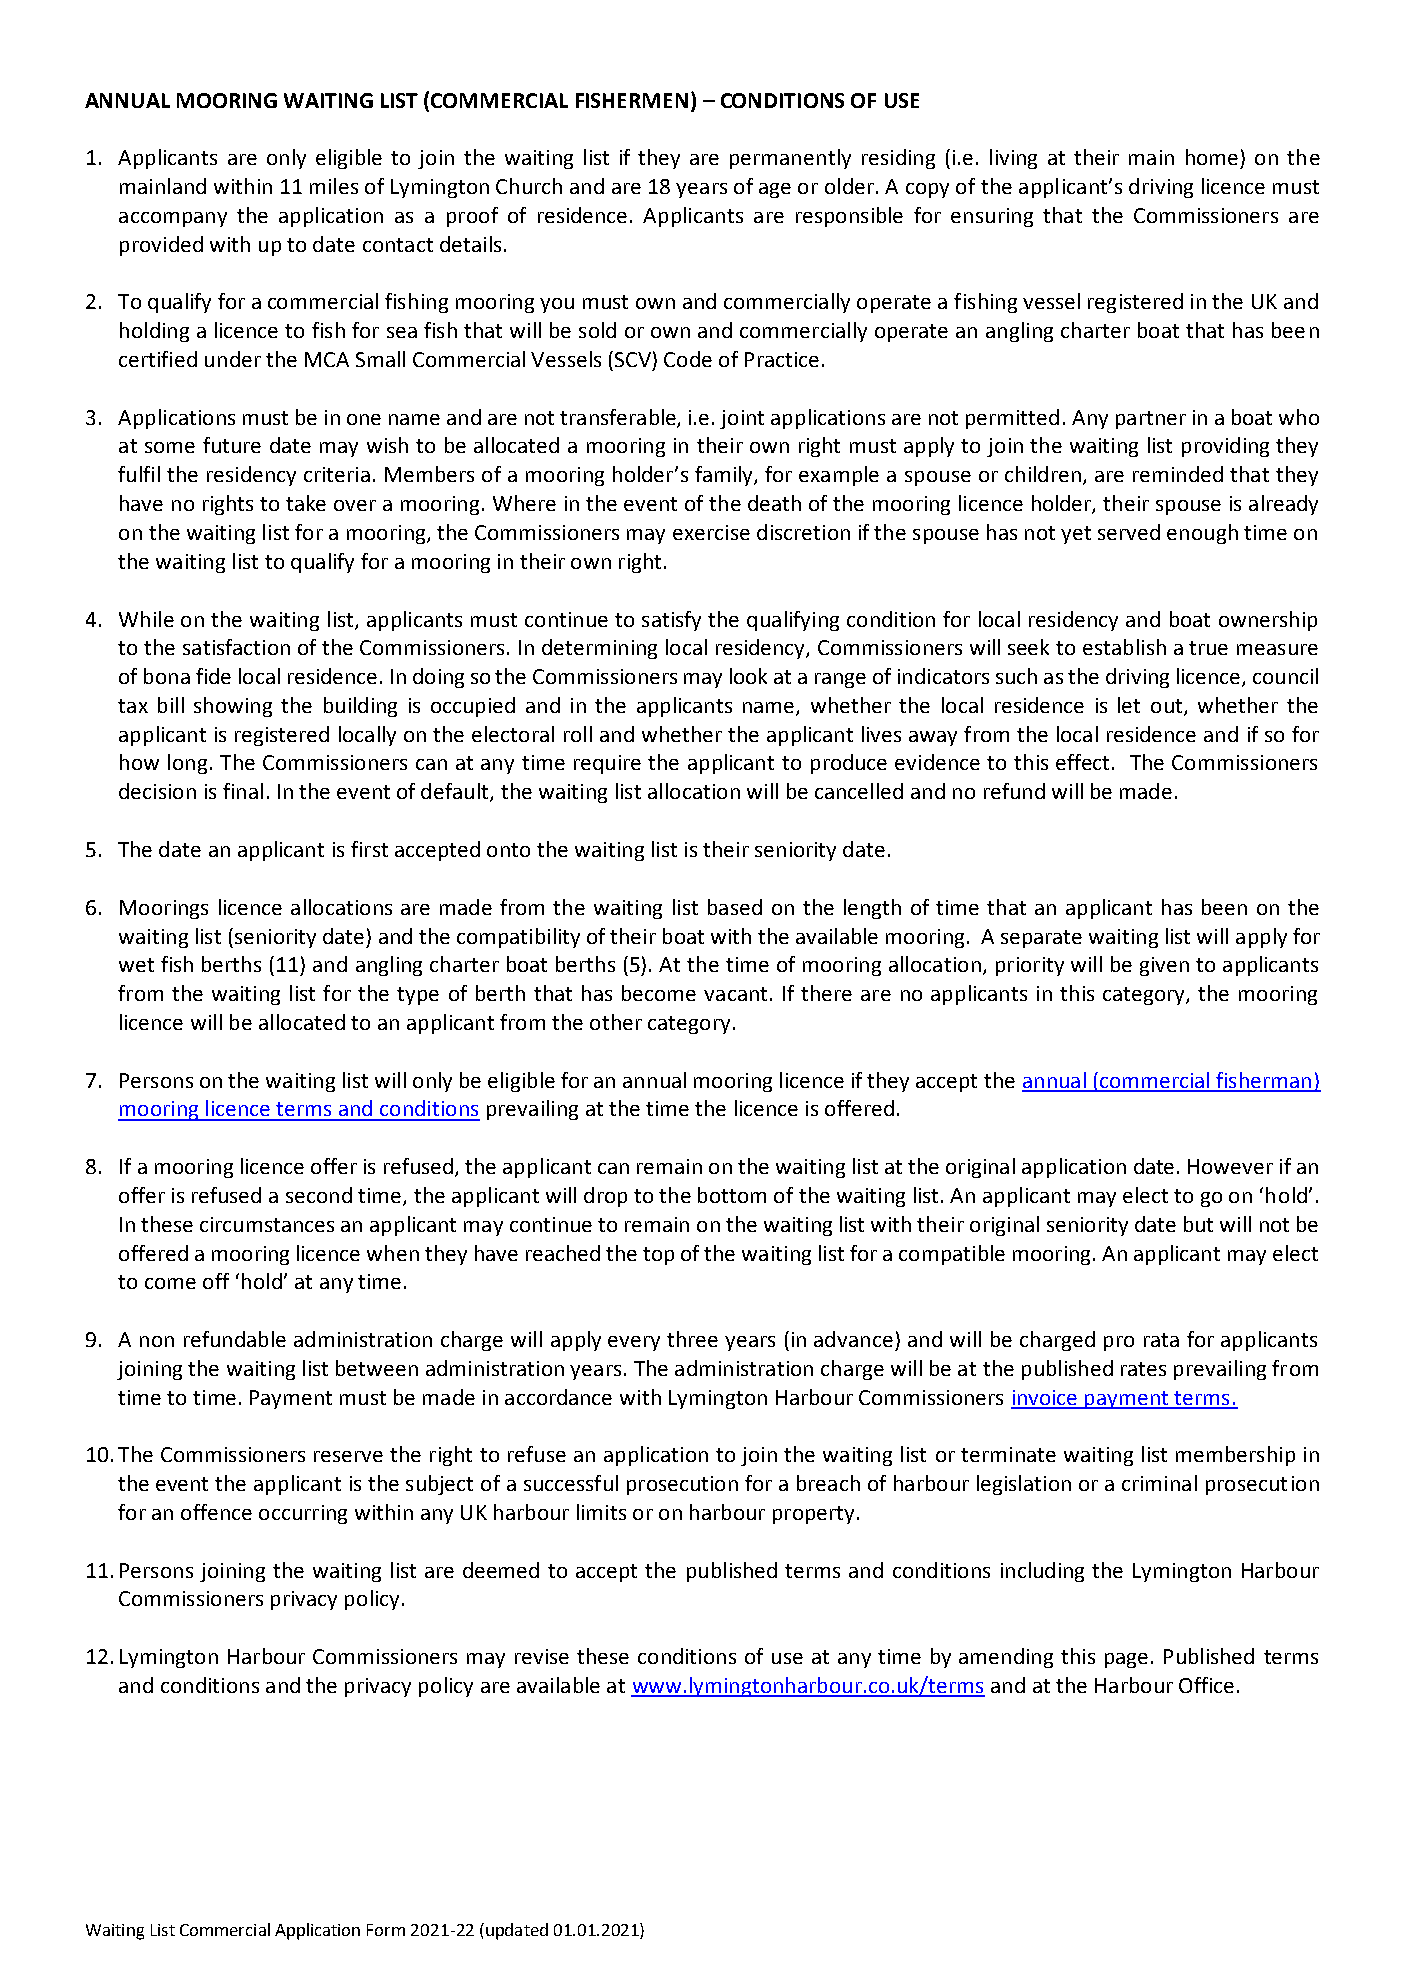  I want to click on permanently, so click(790, 159).
